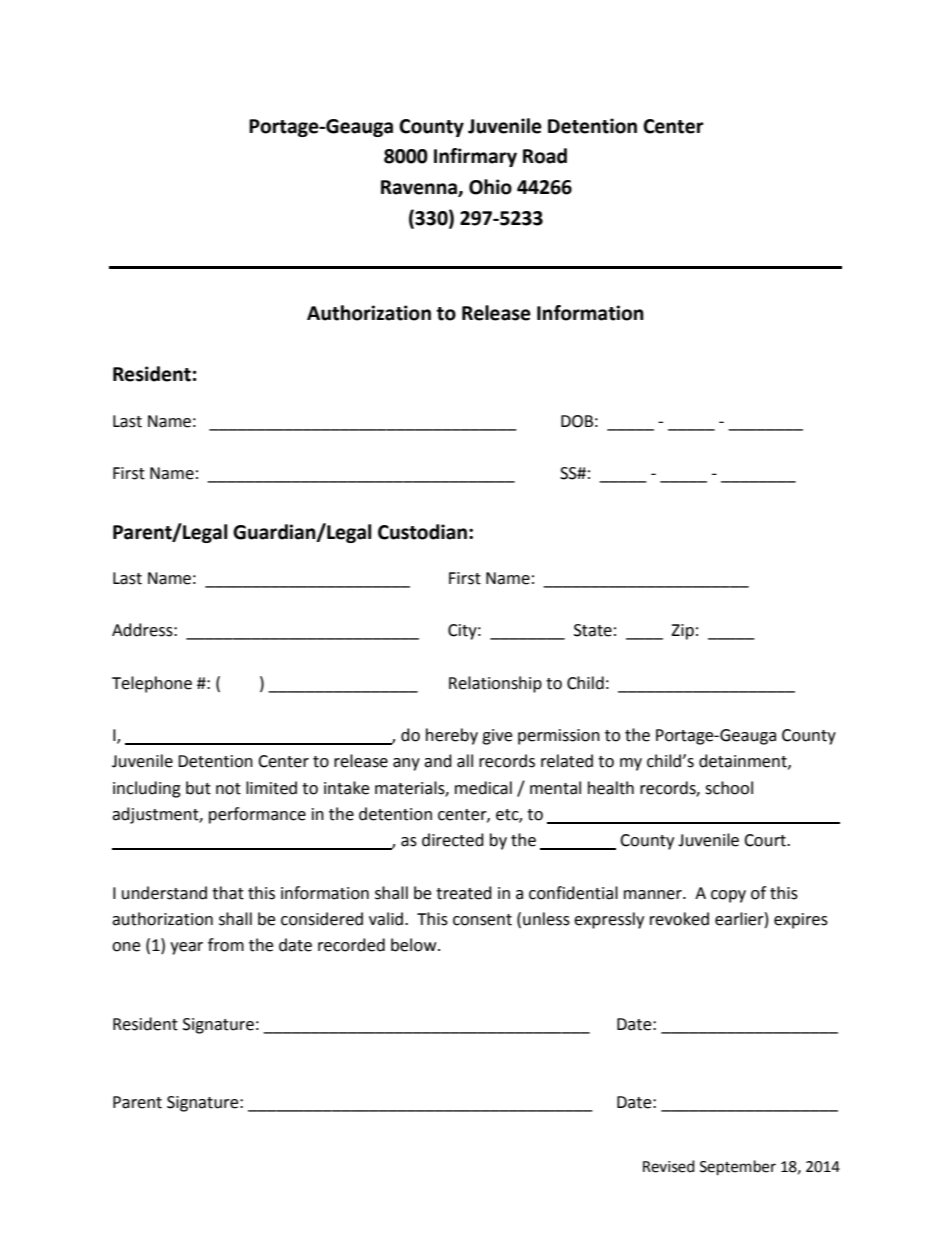 The height and width of the screenshot is (1233, 952). Describe the element at coordinates (490, 187) in the screenshot. I see `Ohio` at that location.
